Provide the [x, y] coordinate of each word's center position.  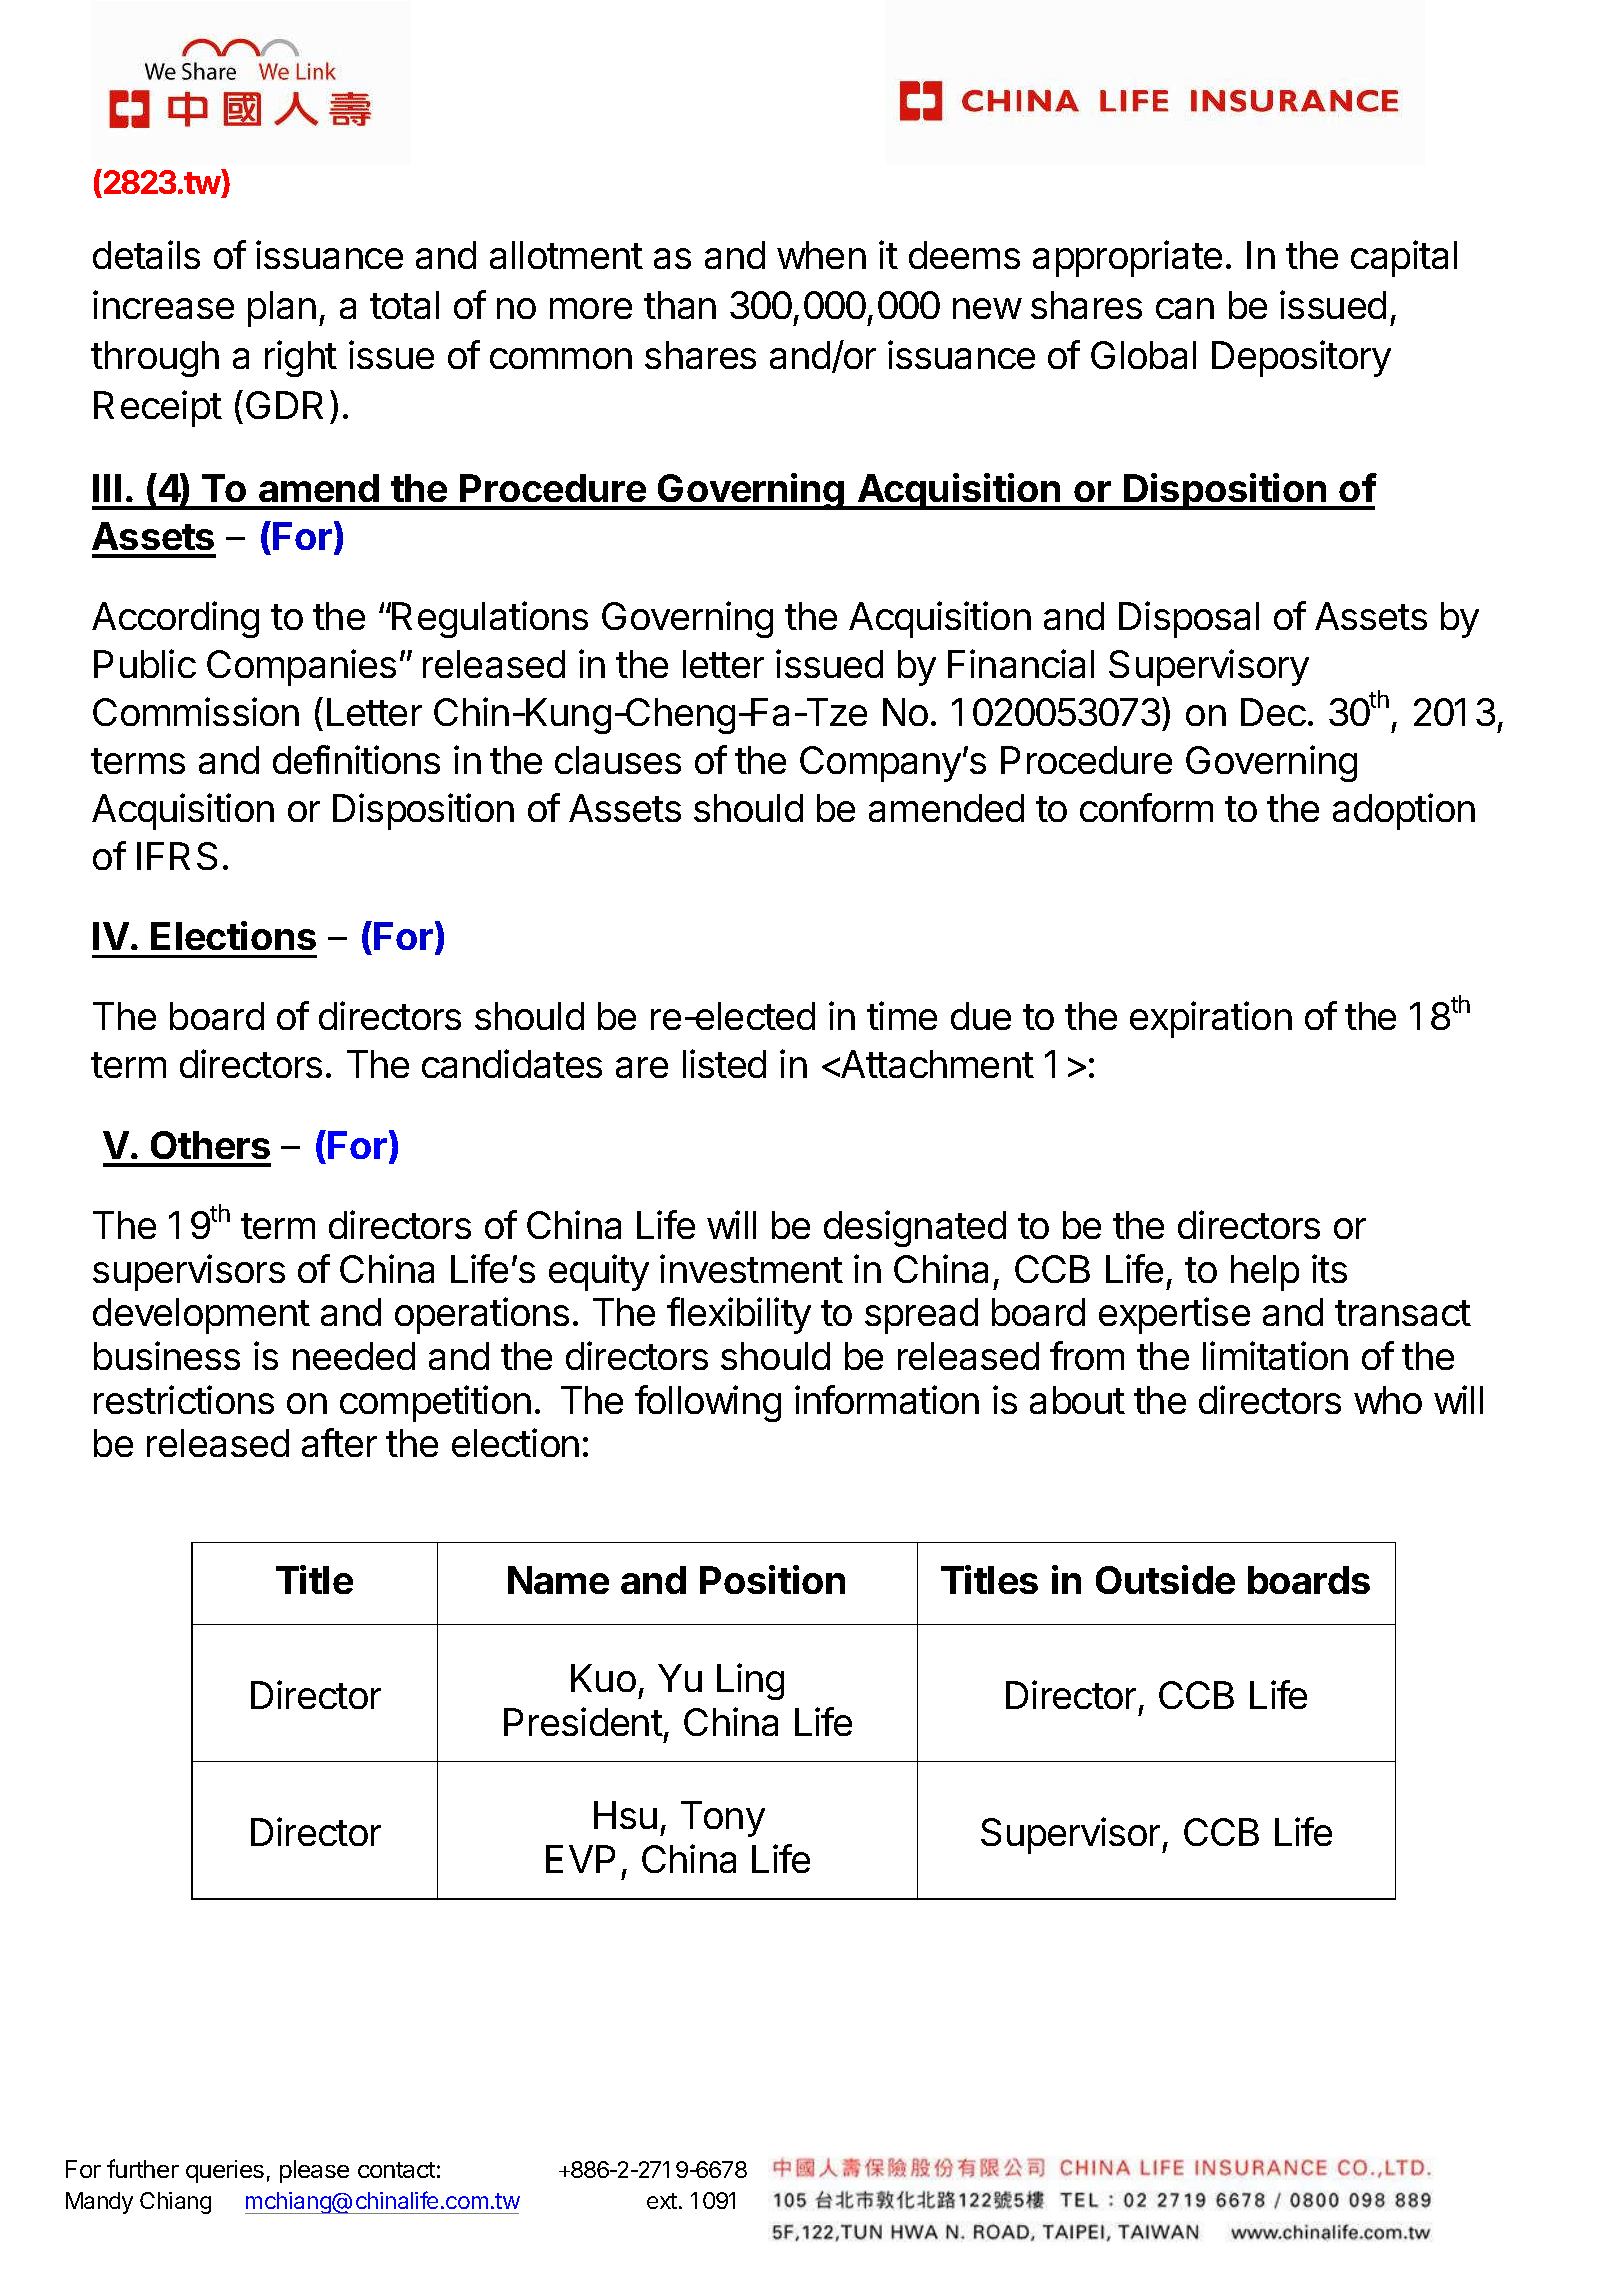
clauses [618, 760]
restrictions [184, 1399]
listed [724, 1063]
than [680, 305]
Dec [1273, 712]
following [708, 1403]
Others [210, 1145]
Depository [1301, 358]
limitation [1275, 1355]
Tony [723, 1819]
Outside [1165, 1579]
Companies [301, 667]
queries [225, 2171]
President [583, 1721]
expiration [1211, 1019]
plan [282, 309]
